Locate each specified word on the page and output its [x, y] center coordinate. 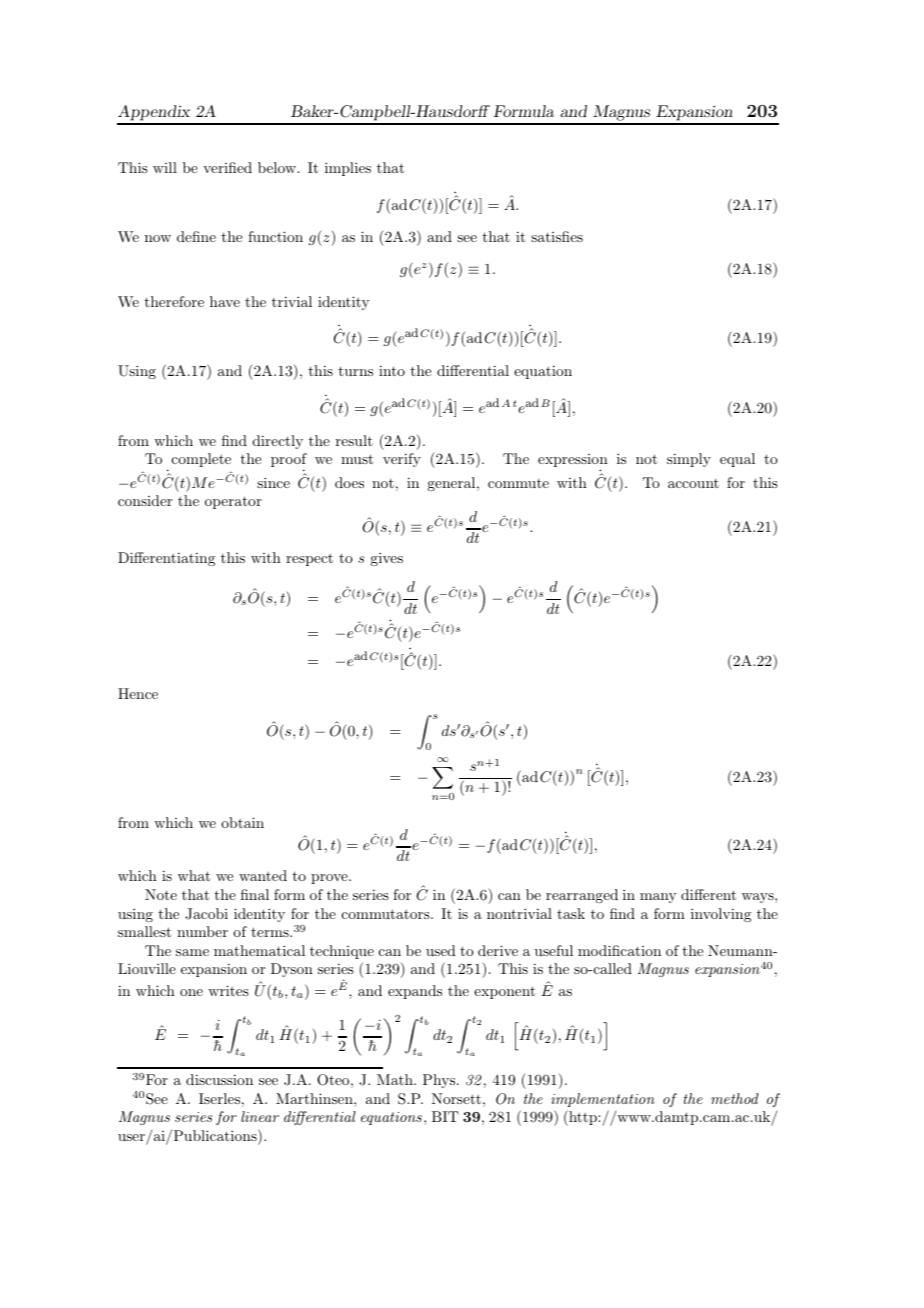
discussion [219, 1079]
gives [386, 559]
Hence [138, 693]
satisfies [557, 236]
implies [348, 169]
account [693, 483]
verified [227, 167]
